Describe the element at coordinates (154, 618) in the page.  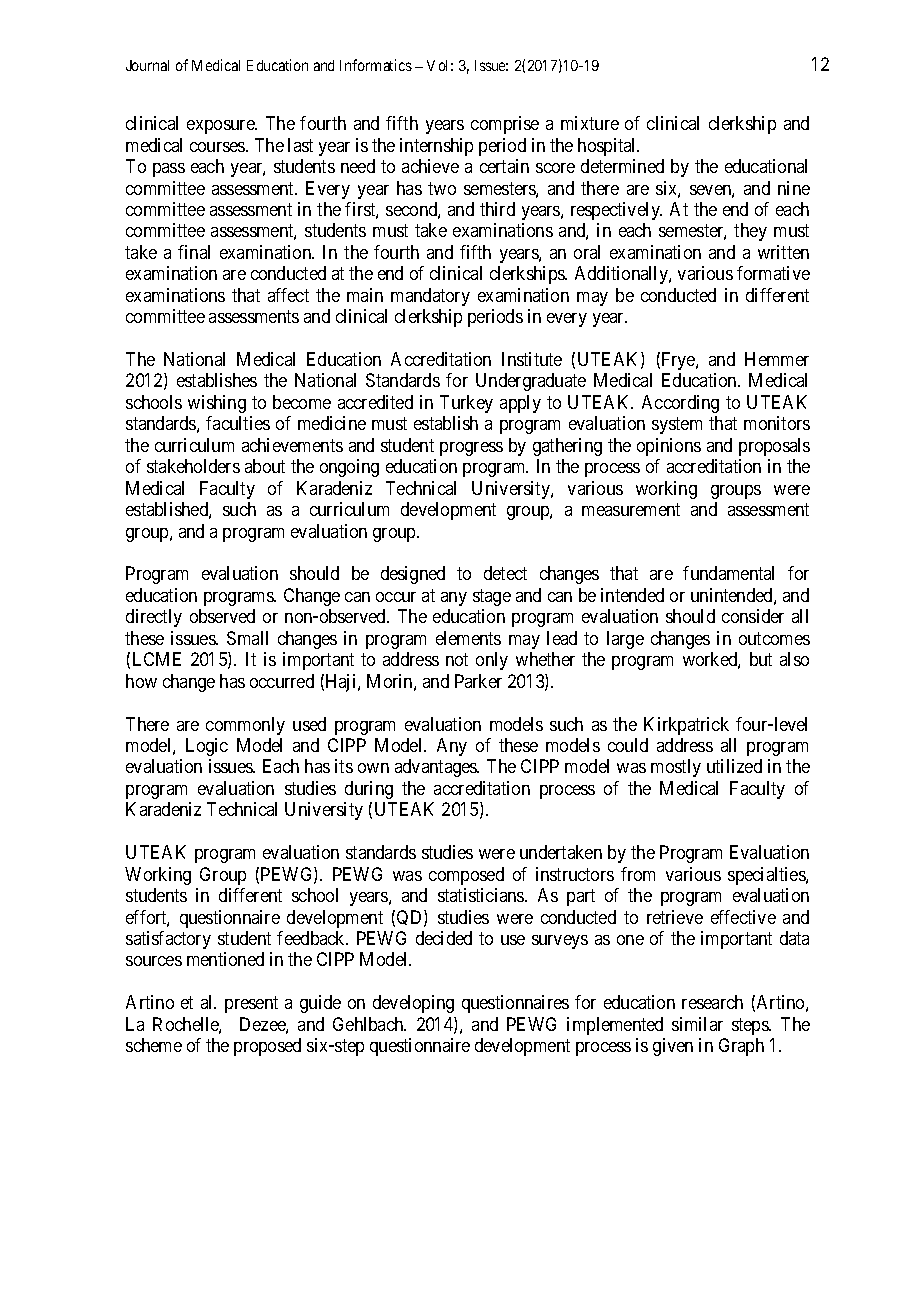
I see `directly` at that location.
